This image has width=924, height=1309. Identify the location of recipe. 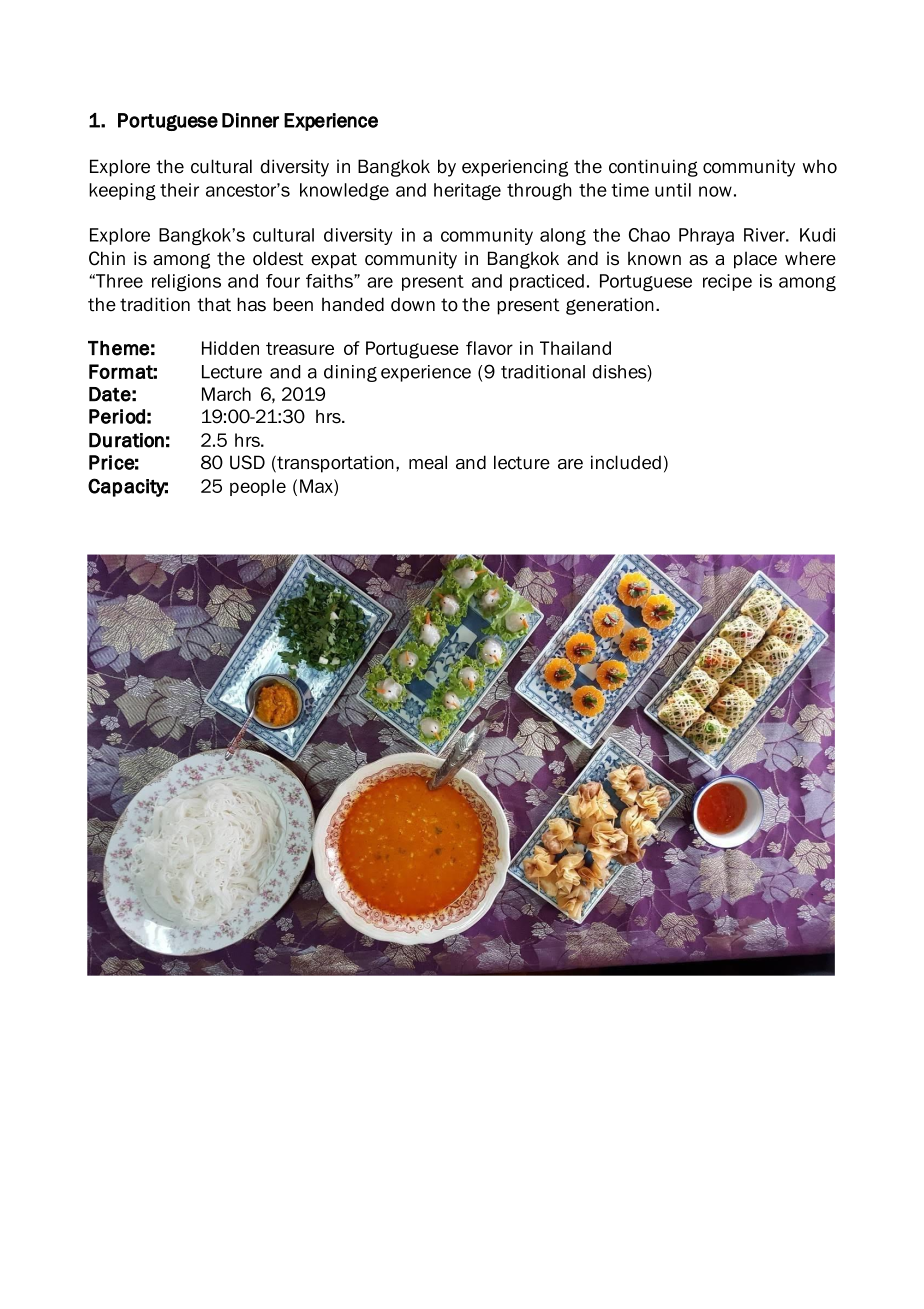
(727, 282).
